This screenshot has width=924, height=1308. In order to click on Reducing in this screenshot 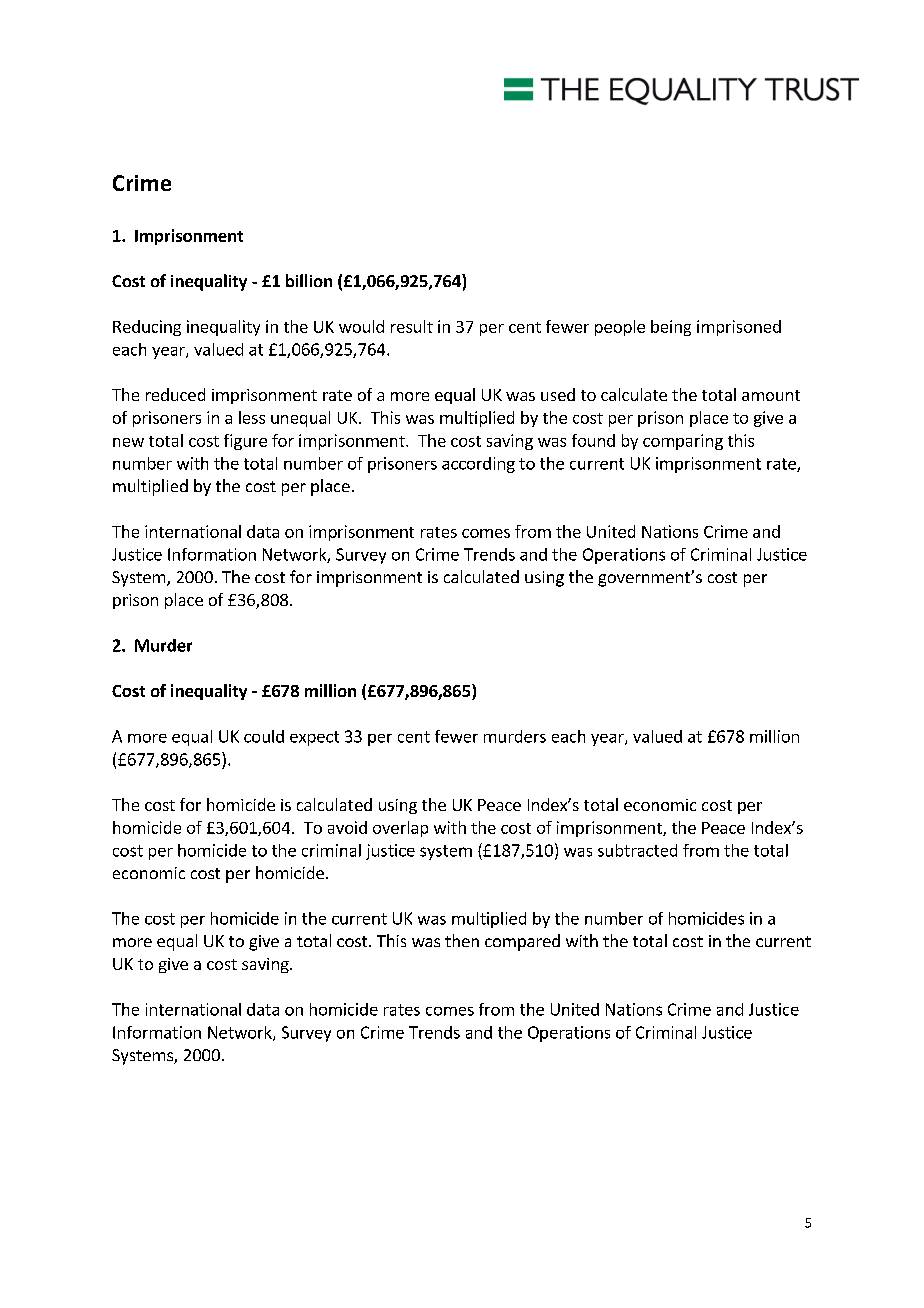, I will do `click(147, 328)`.
